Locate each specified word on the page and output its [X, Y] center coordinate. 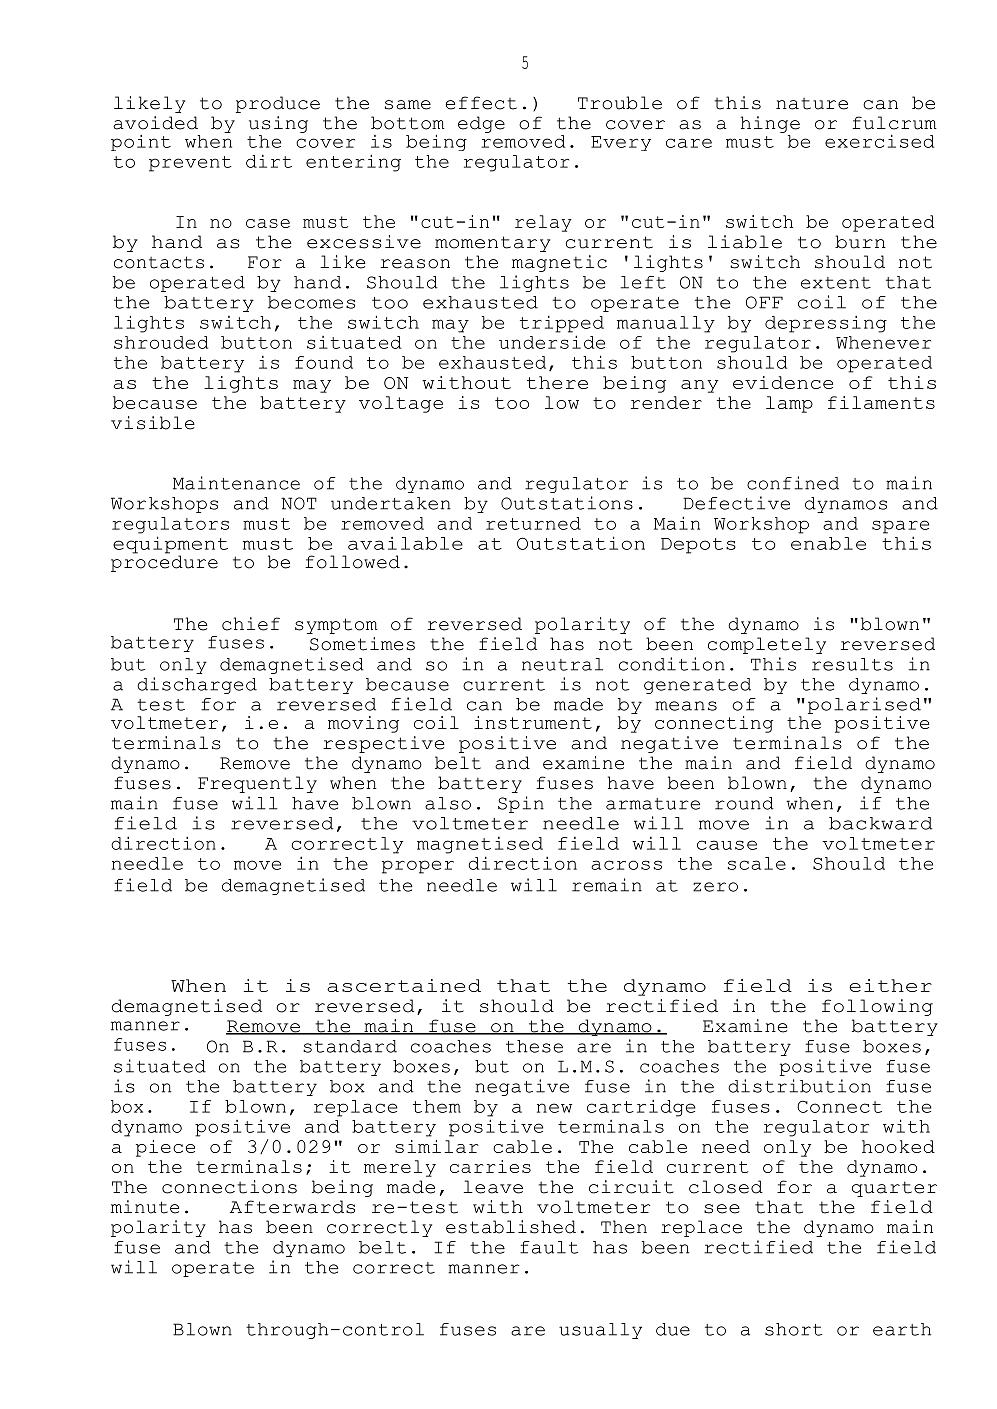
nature [812, 104]
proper [418, 867]
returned [533, 523]
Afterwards [292, 1207]
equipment [170, 546]
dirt [269, 161]
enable [828, 543]
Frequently [257, 784]
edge [481, 124]
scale [757, 863]
